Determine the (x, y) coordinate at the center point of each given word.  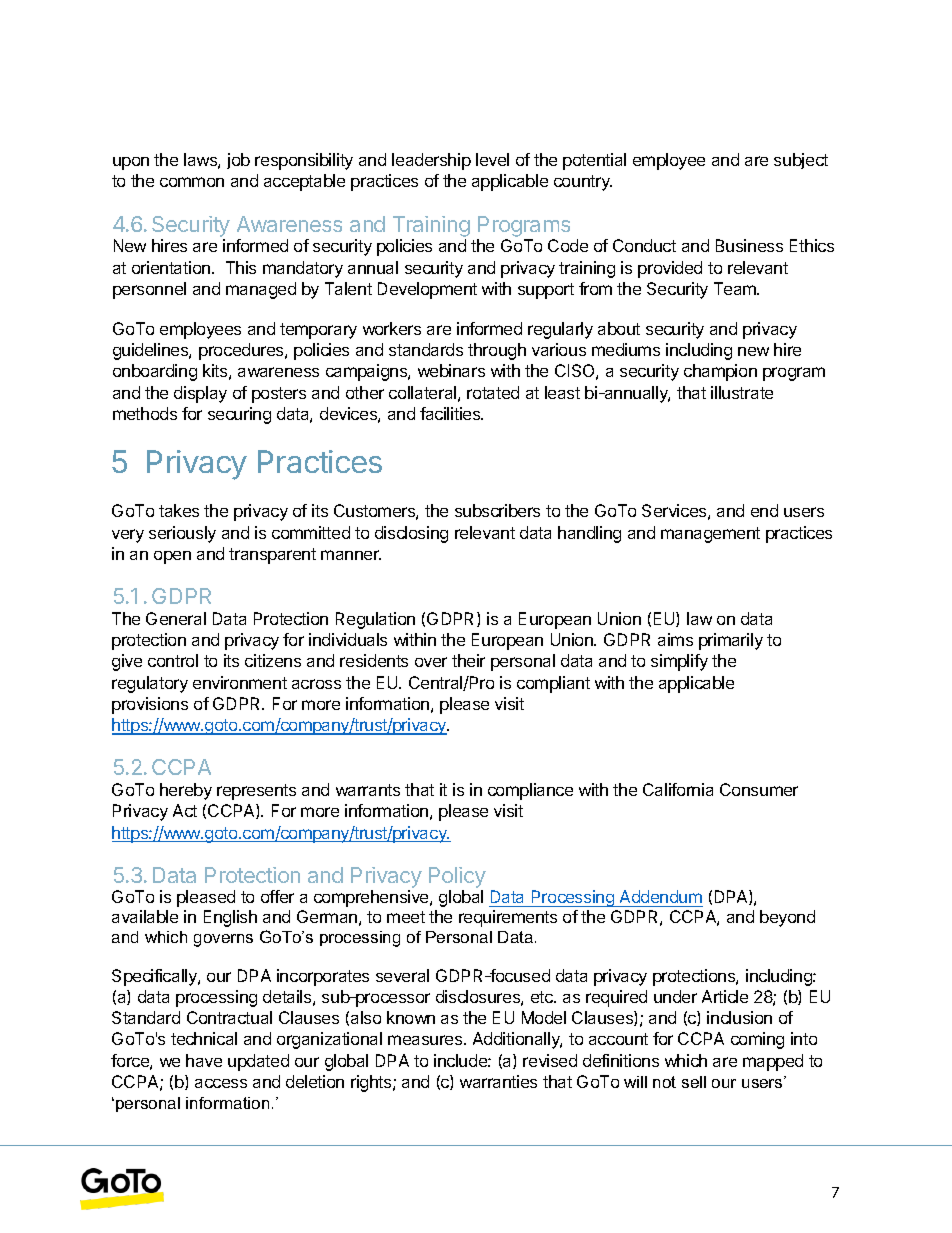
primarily (731, 641)
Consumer (759, 789)
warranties (498, 1081)
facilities (451, 413)
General (176, 618)
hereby (186, 791)
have (204, 1060)
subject (801, 161)
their (468, 660)
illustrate (742, 392)
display (200, 394)
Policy (457, 877)
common (192, 182)
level (492, 159)
